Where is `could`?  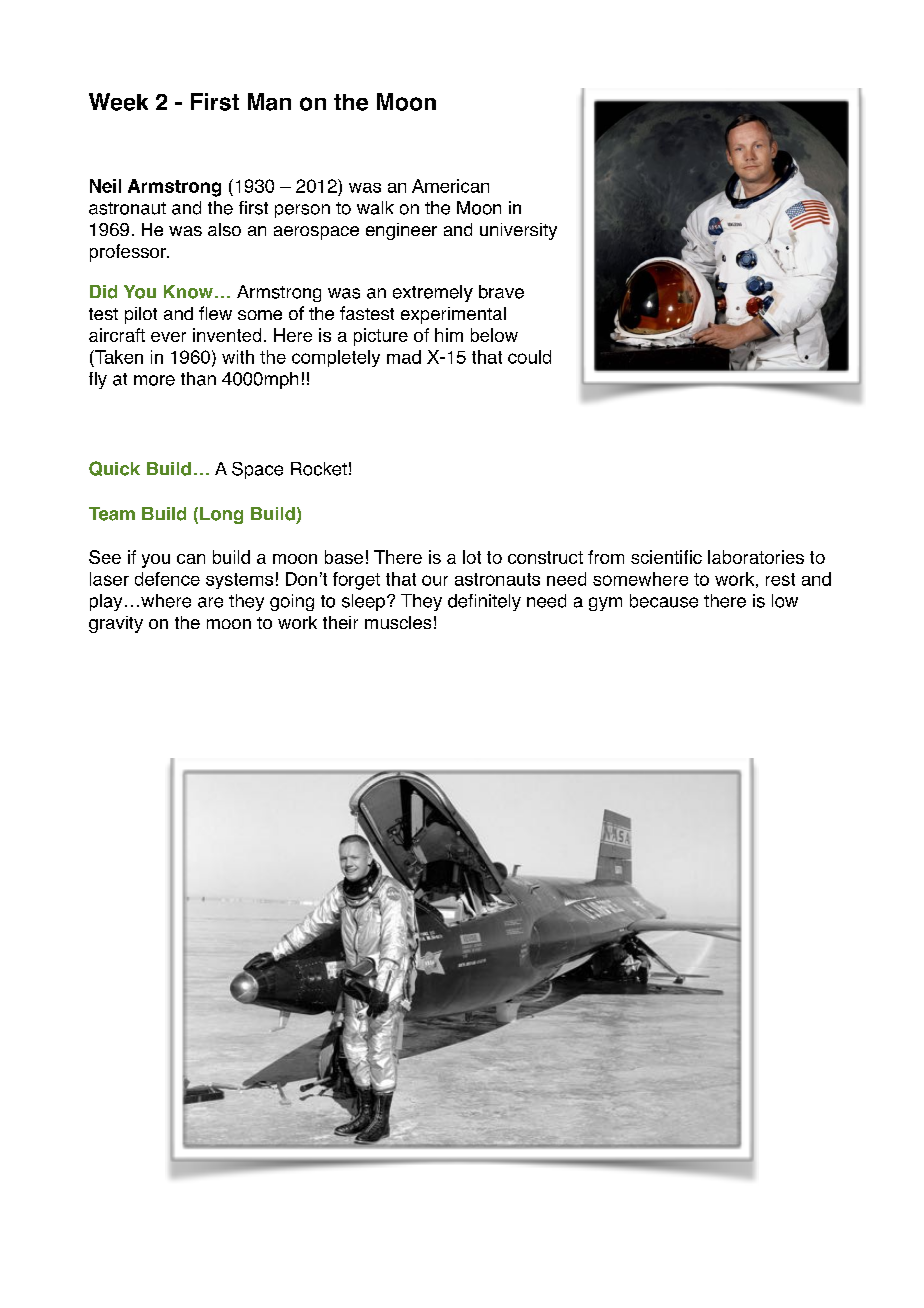
could is located at coordinates (529, 357).
